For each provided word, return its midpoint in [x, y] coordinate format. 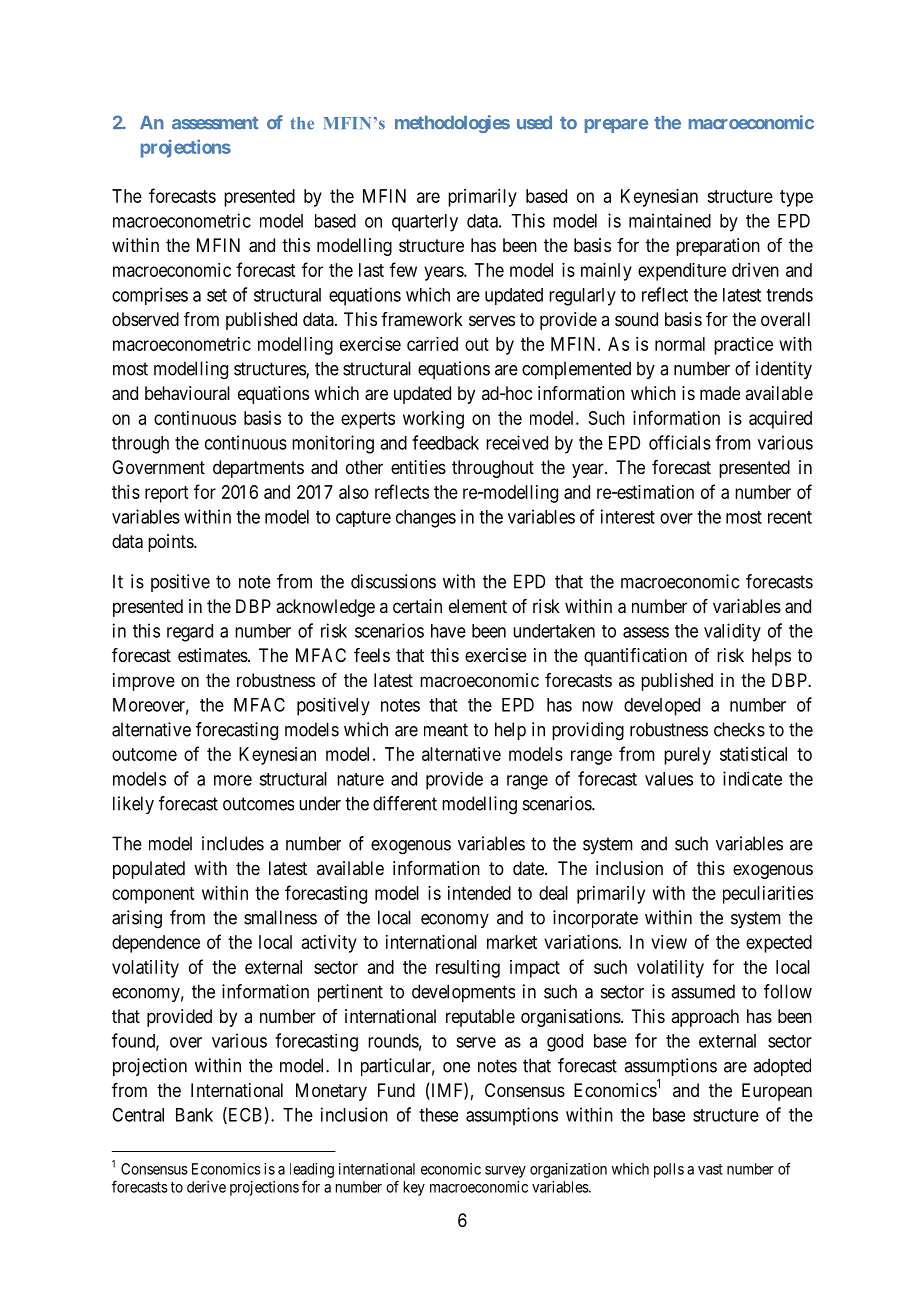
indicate [752, 778]
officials [680, 442]
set [217, 295]
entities [418, 467]
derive [206, 1187]
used [534, 123]
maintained [670, 220]
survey [505, 1172]
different [405, 803]
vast [710, 1169]
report [166, 494]
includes [233, 843]
